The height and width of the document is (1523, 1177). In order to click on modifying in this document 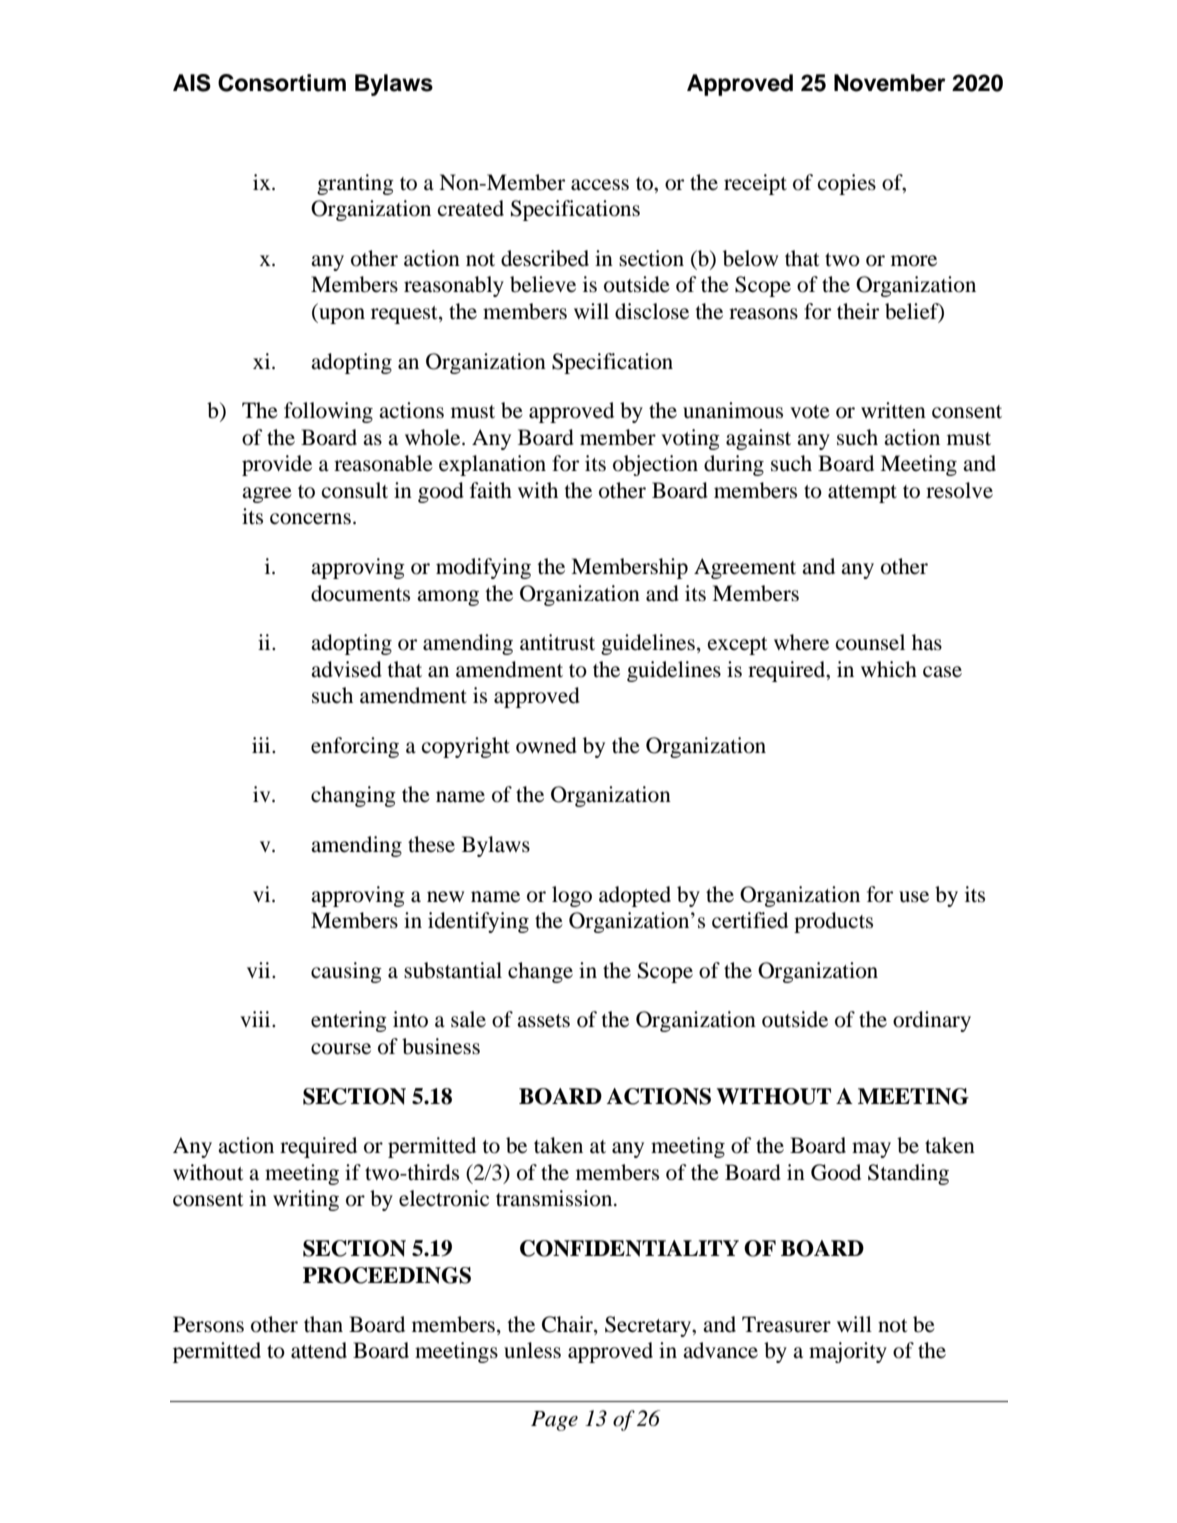, I will do `click(483, 568)`.
